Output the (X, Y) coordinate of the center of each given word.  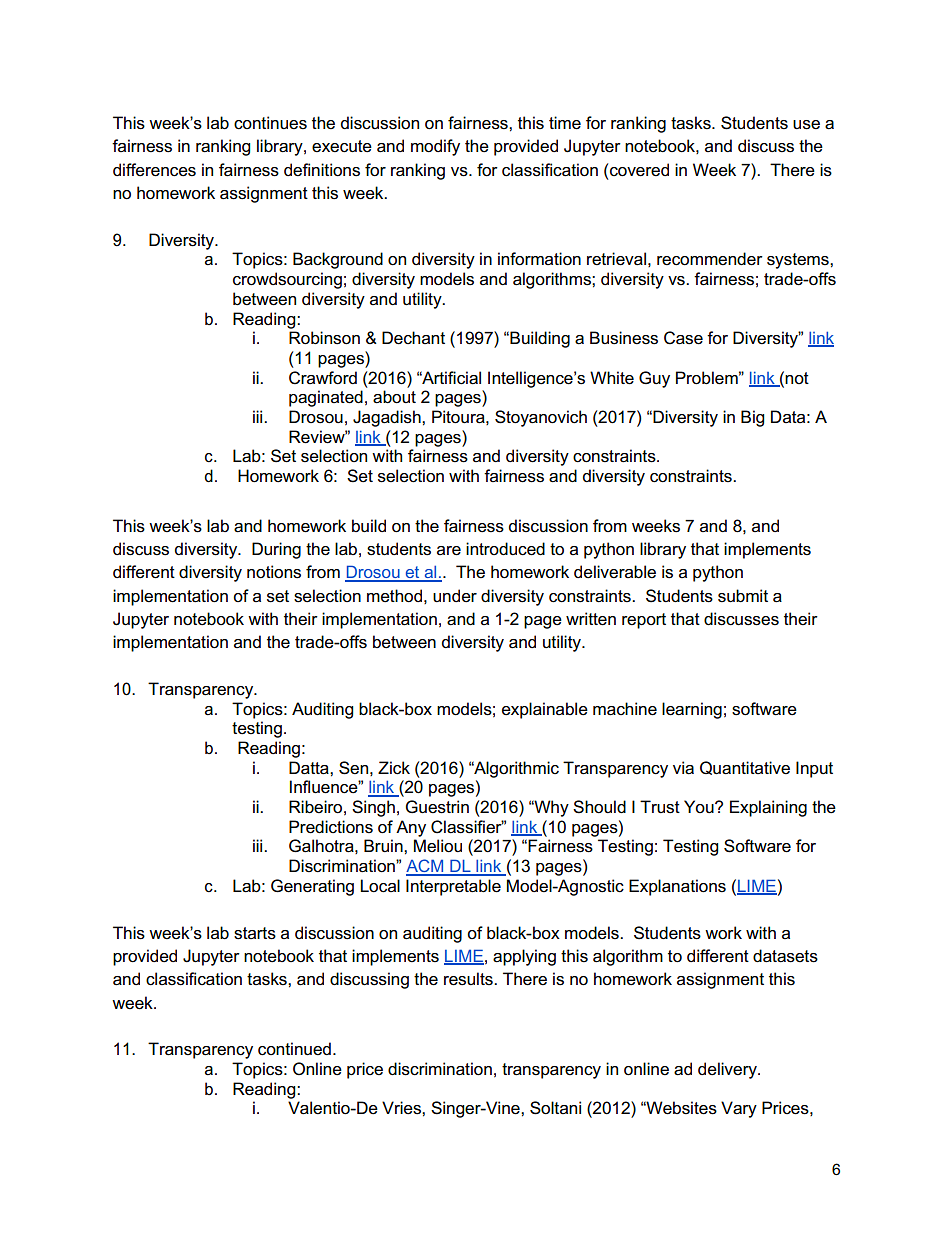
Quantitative (745, 768)
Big (752, 418)
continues (270, 123)
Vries (402, 1108)
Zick (394, 768)
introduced (505, 549)
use (806, 125)
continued (294, 1049)
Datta (310, 768)
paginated (326, 398)
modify (435, 147)
